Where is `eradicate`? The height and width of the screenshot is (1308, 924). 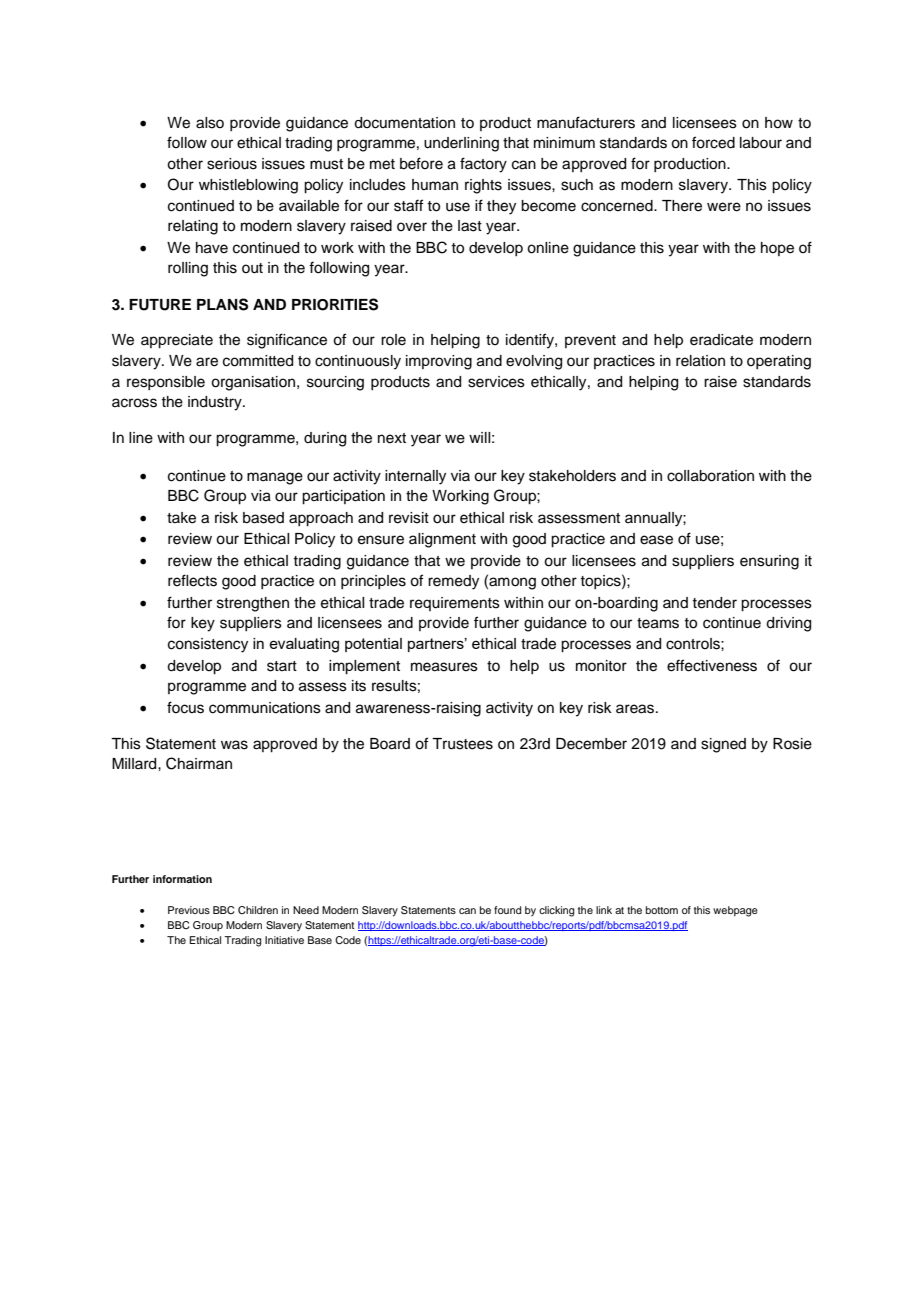
eradicate is located at coordinates (721, 340).
